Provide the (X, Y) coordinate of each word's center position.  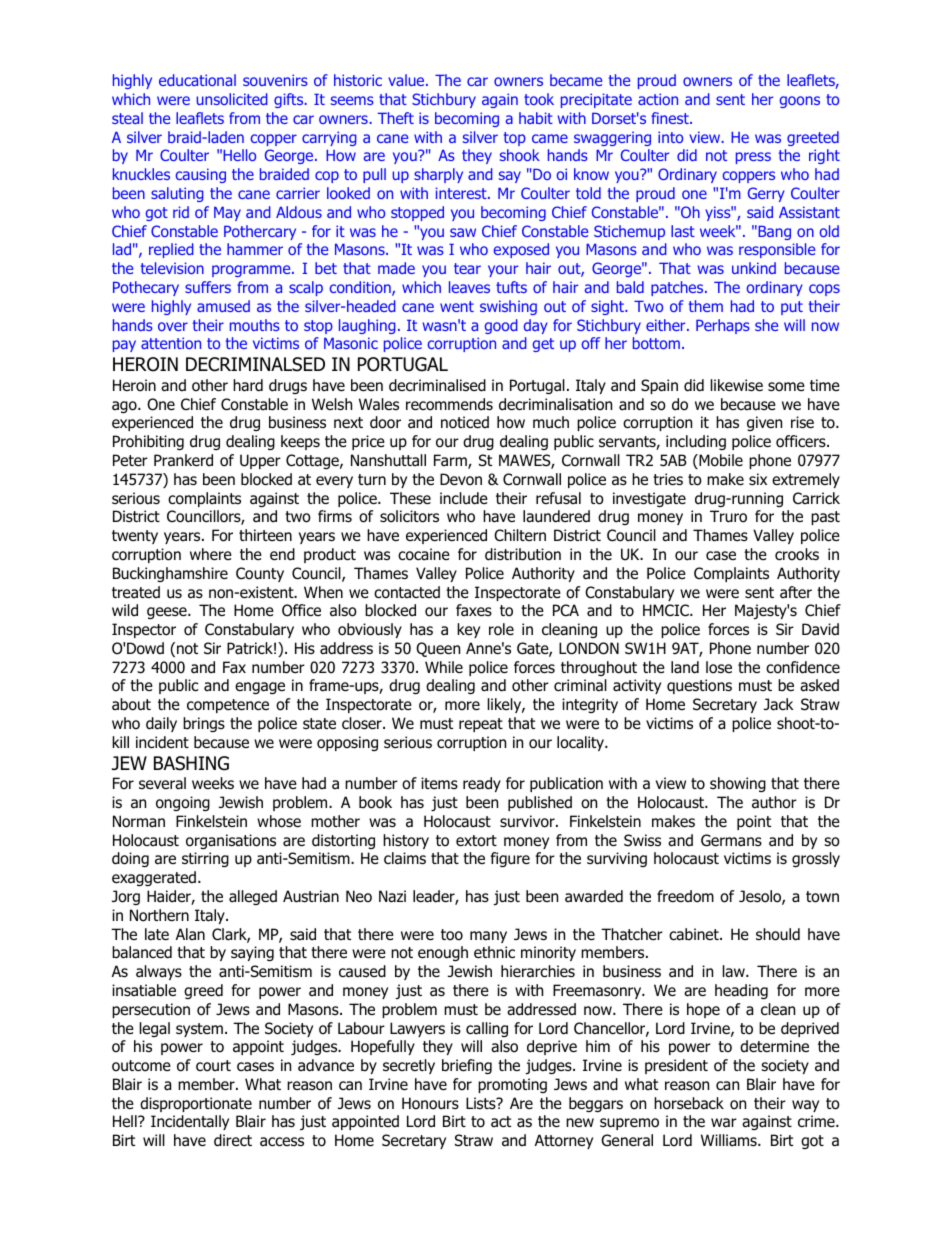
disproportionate (196, 1104)
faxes (474, 610)
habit (536, 118)
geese (168, 613)
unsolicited (232, 99)
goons (800, 102)
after (796, 592)
